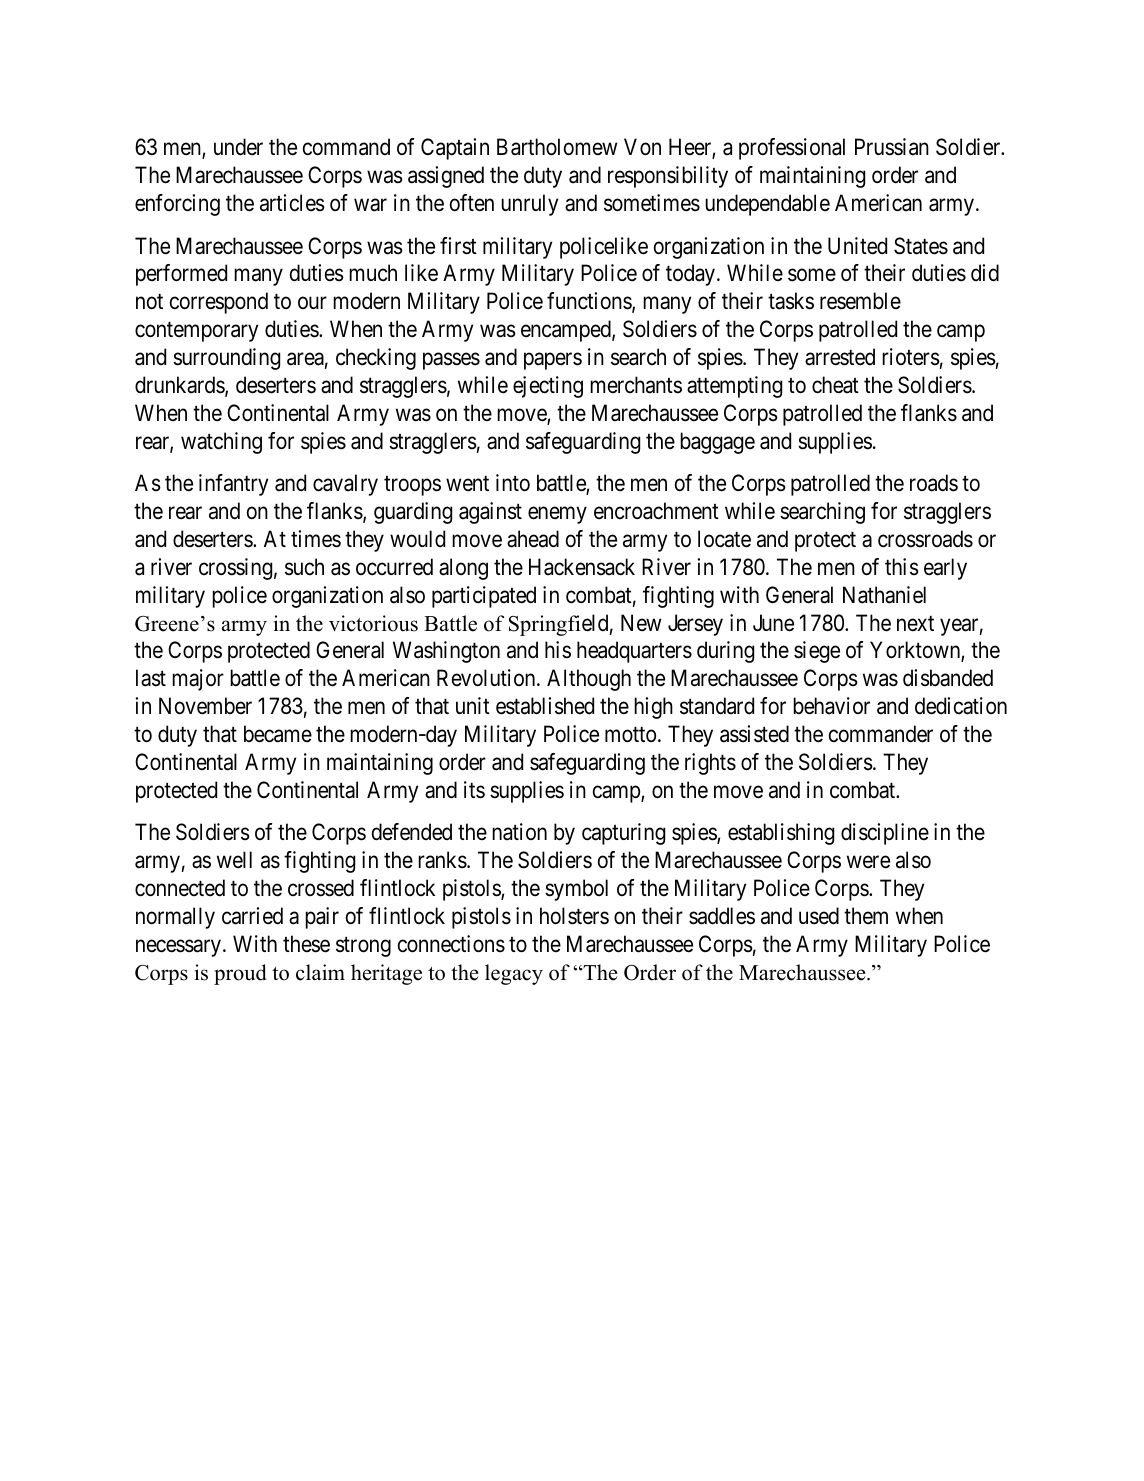 Image resolution: width=1144 pixels, height=1481 pixels. I want to click on Prussian, so click(892, 147).
